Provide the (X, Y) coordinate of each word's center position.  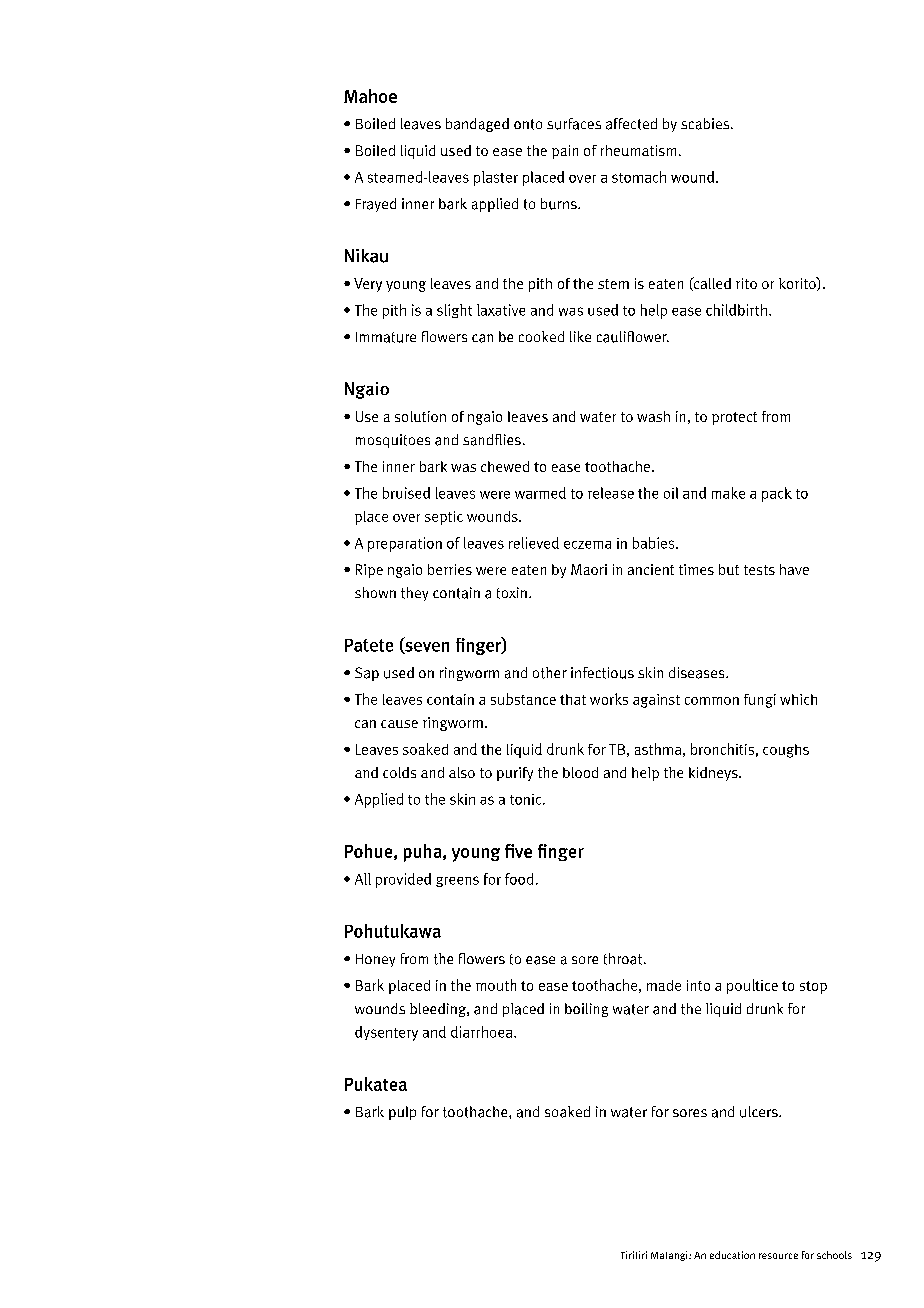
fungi (760, 701)
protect (734, 418)
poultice (752, 986)
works (609, 699)
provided (403, 880)
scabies (706, 124)
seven (426, 648)
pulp (402, 1113)
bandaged (477, 125)
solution (420, 416)
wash (653, 416)
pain (565, 152)
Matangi (670, 1256)
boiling (586, 1010)
